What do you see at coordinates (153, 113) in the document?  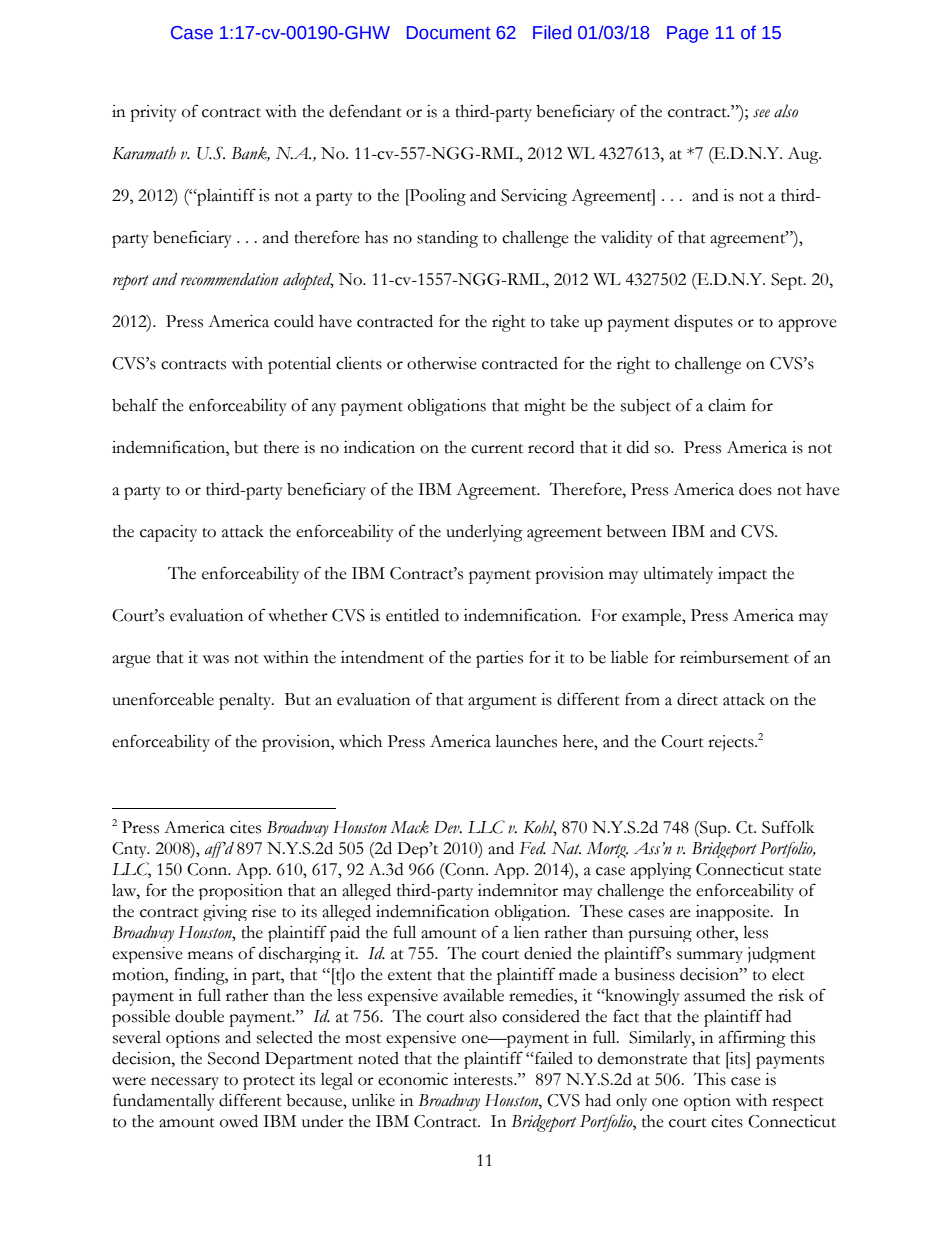 I see `privity` at bounding box center [153, 113].
